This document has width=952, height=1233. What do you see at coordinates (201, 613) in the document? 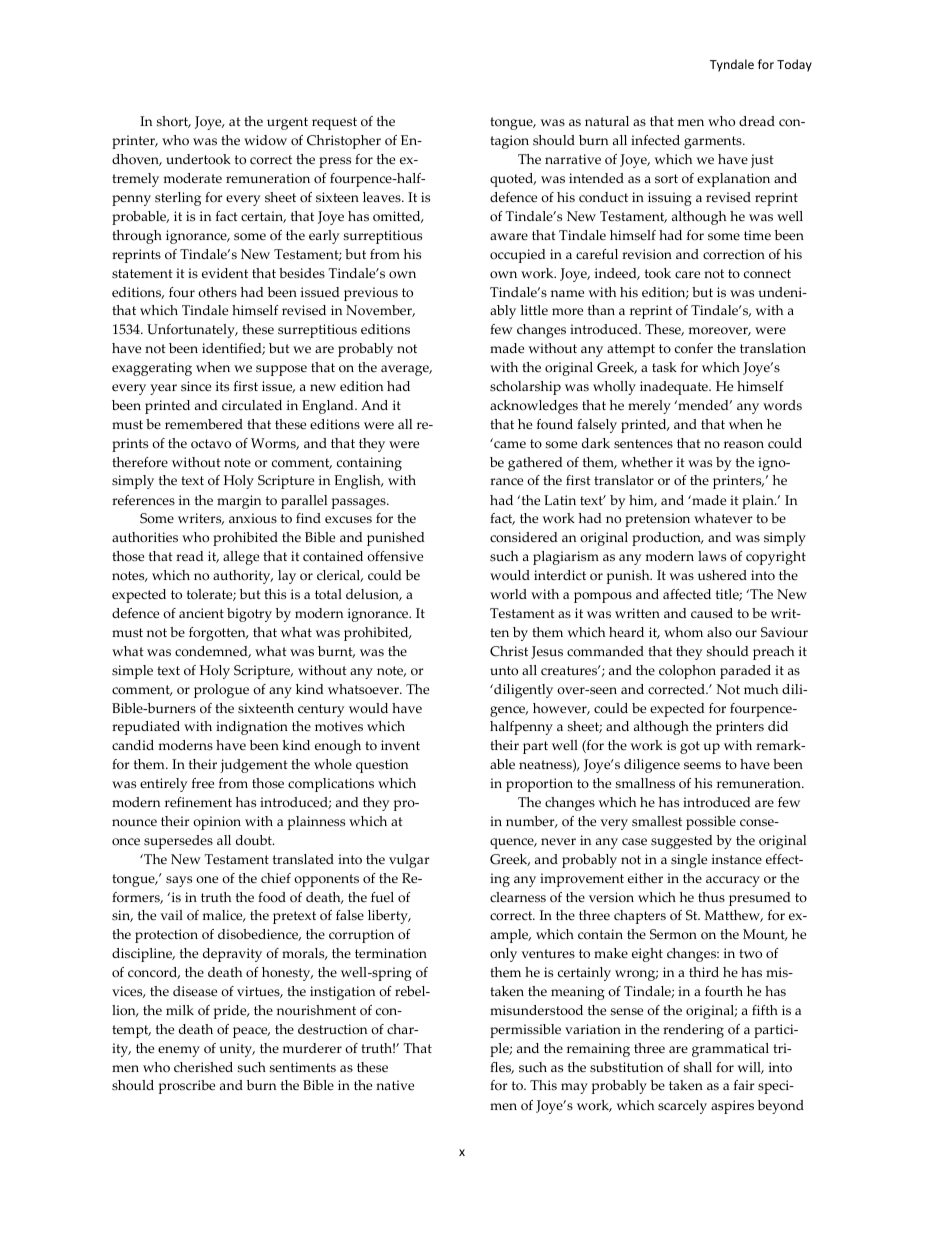
I see `ancient` at bounding box center [201, 613].
